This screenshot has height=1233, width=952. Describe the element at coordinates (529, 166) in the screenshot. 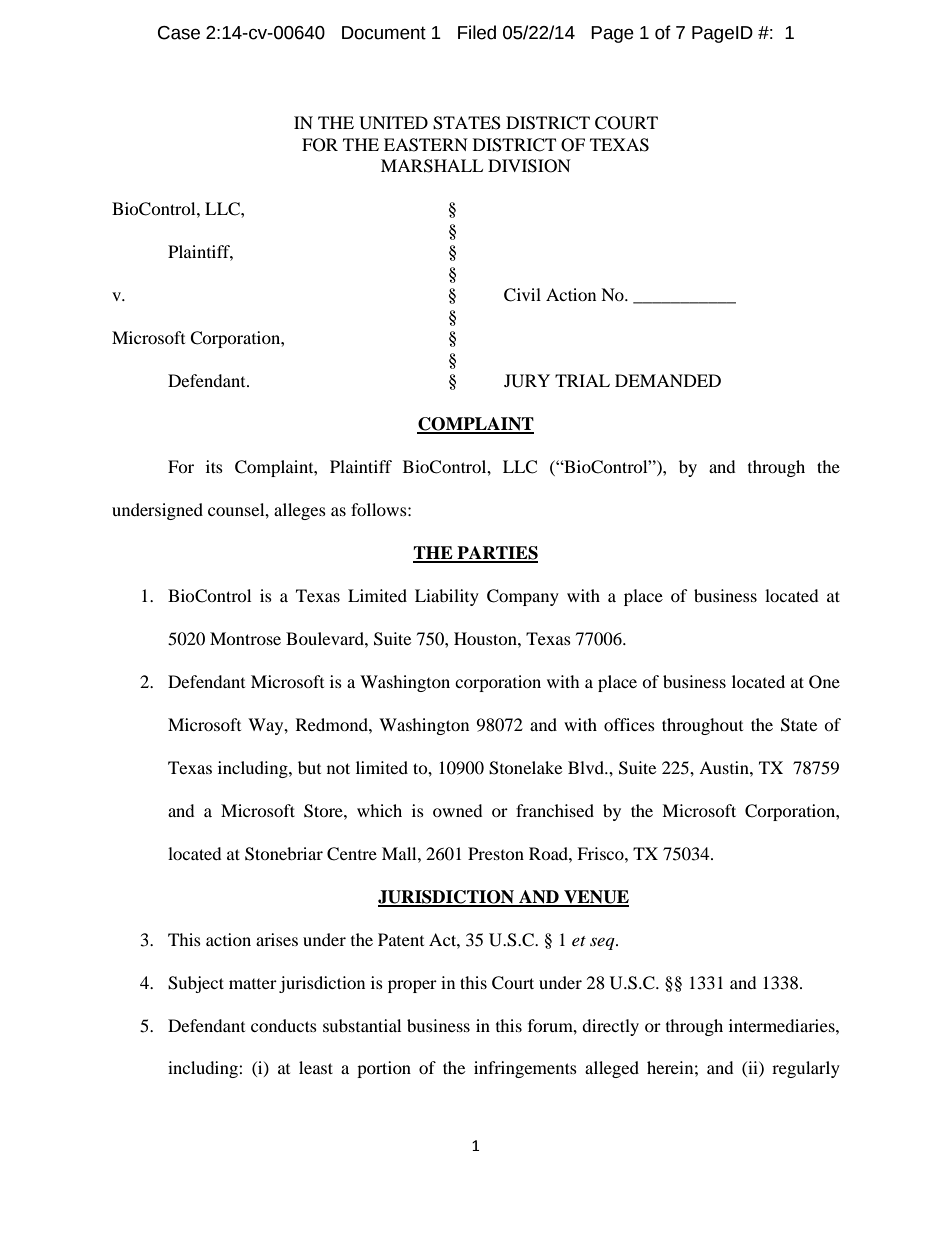

I see `DIVISION` at that location.
